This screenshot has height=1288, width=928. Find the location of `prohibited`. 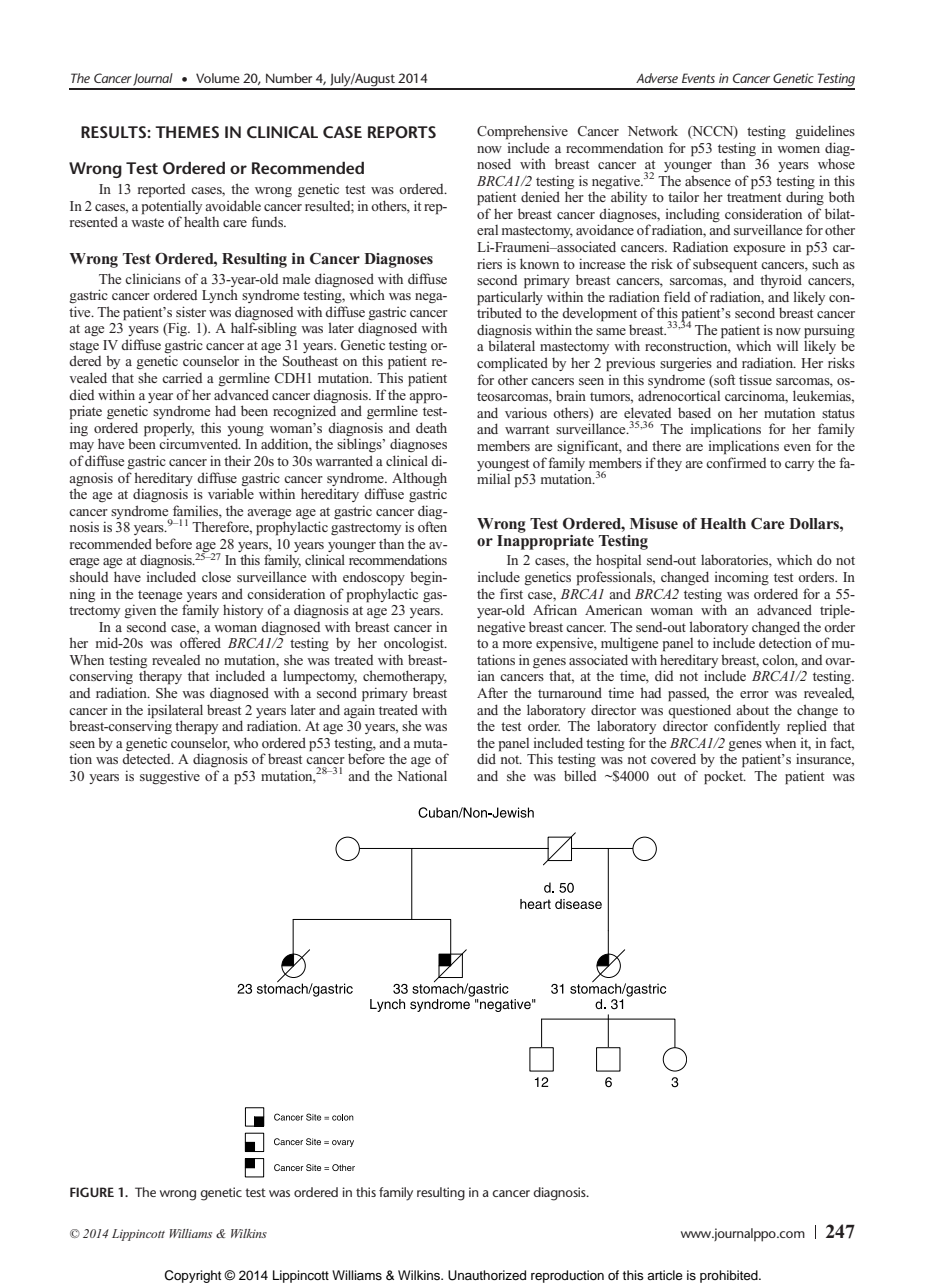

prohibited is located at coordinates (730, 1276).
